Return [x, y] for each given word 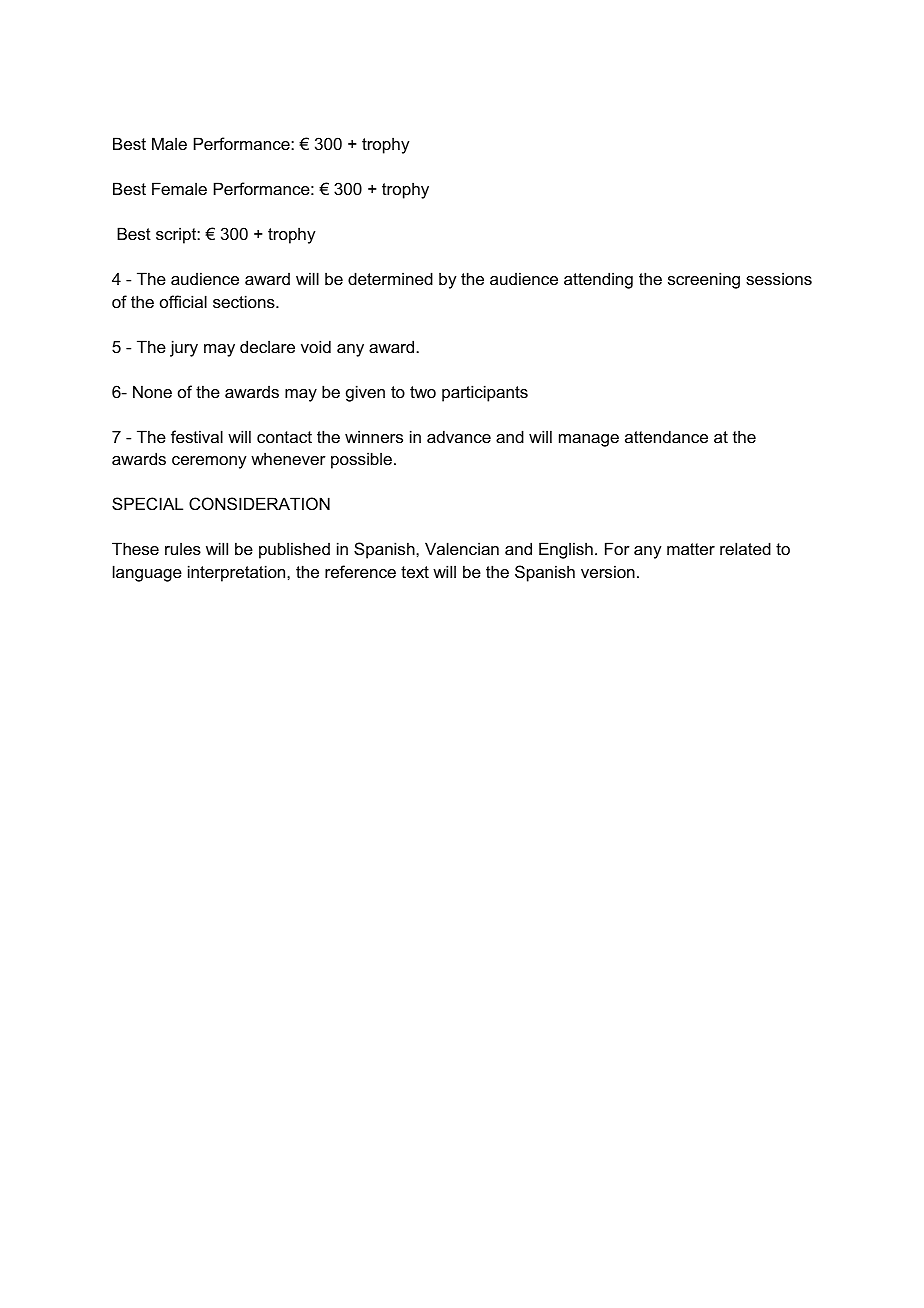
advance [459, 436]
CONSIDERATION [259, 503]
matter [691, 549]
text [415, 572]
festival [197, 436]
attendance [666, 436]
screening [704, 280]
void [316, 346]
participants [485, 393]
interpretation [238, 573]
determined [390, 278]
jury [184, 348]
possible [361, 460]
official [183, 301]
